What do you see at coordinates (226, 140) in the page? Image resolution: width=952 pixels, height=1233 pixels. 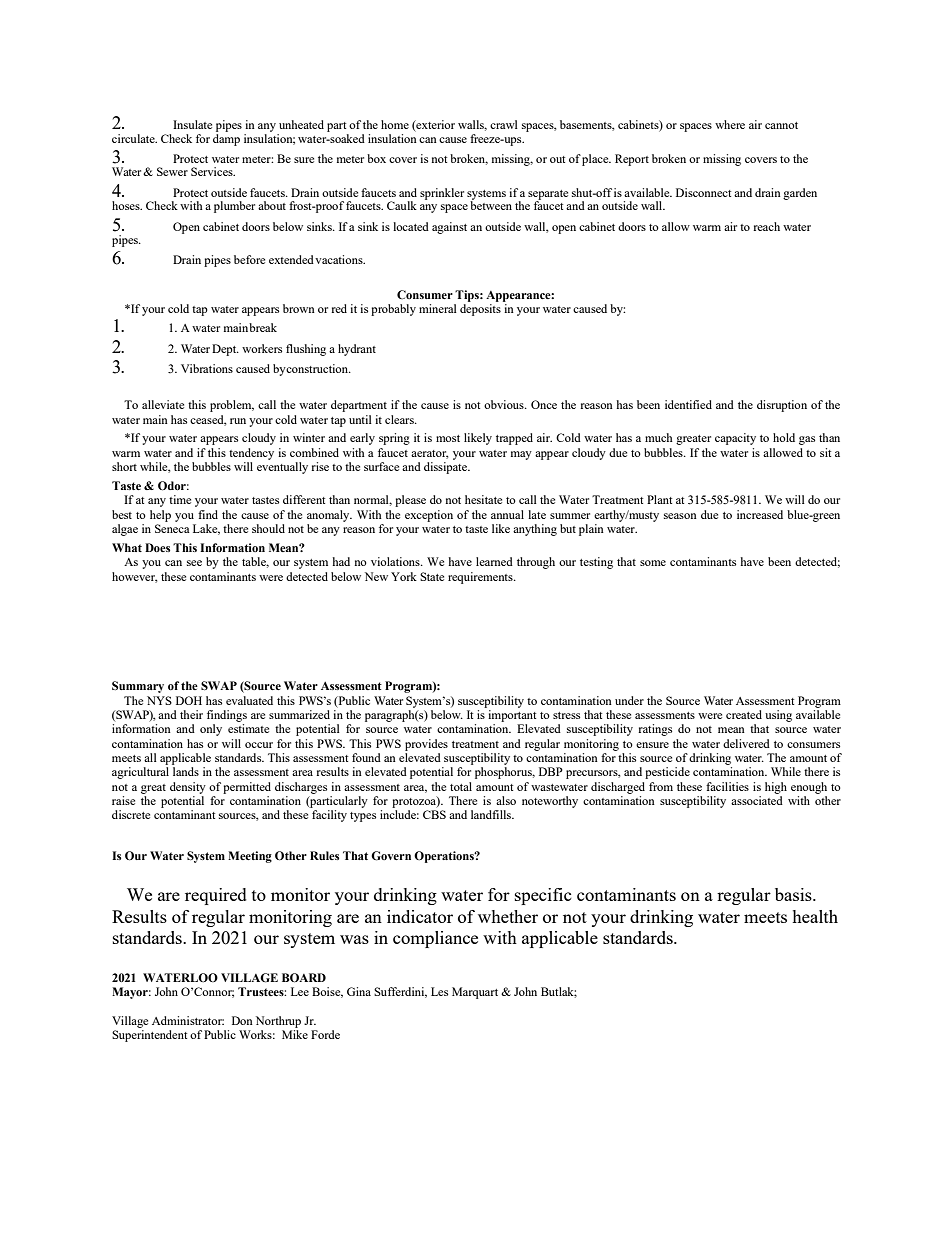 I see `damp` at bounding box center [226, 140].
